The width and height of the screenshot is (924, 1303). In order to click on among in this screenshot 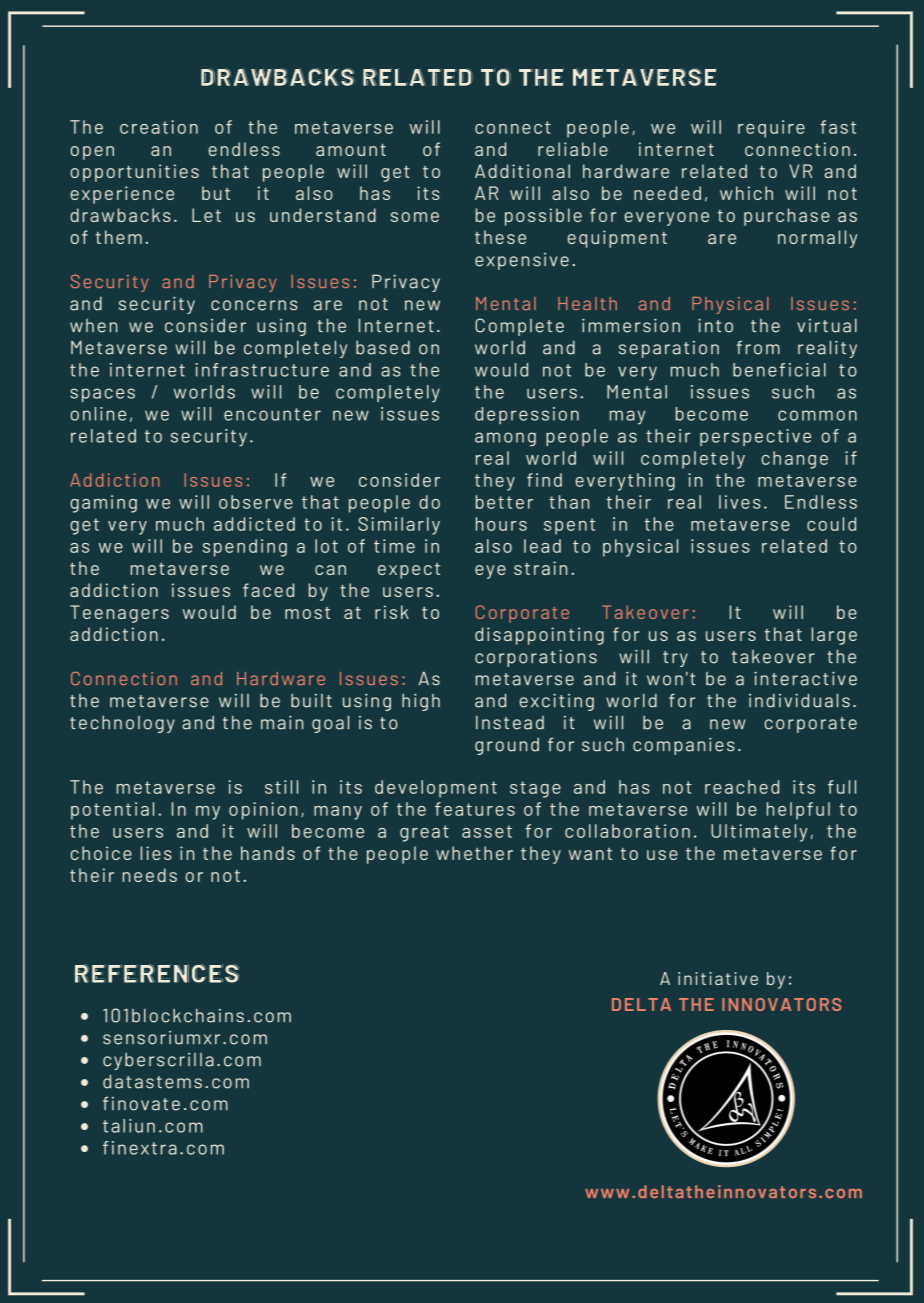, I will do `click(505, 439)`.
